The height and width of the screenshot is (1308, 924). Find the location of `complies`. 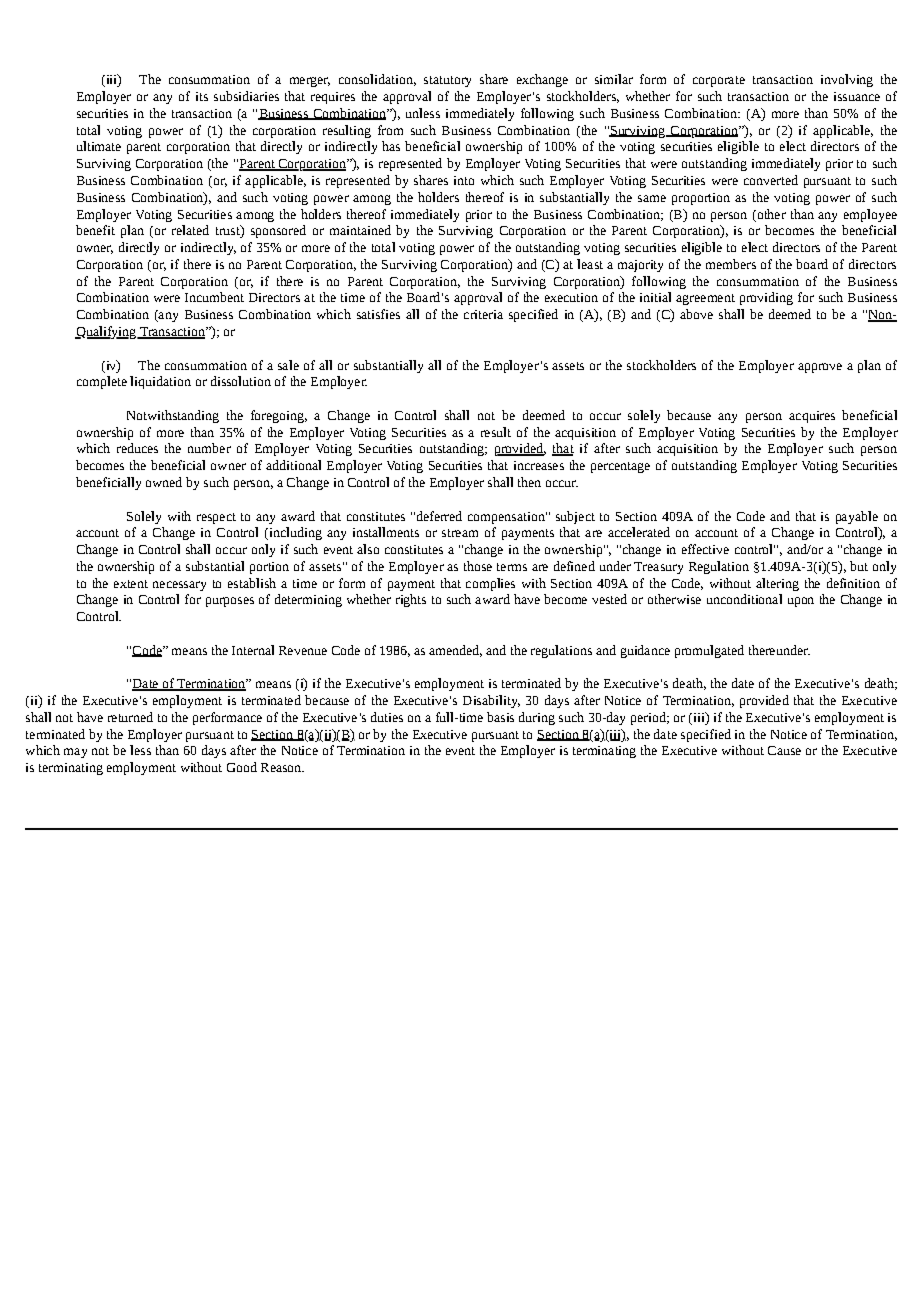

complies is located at coordinates (490, 584).
